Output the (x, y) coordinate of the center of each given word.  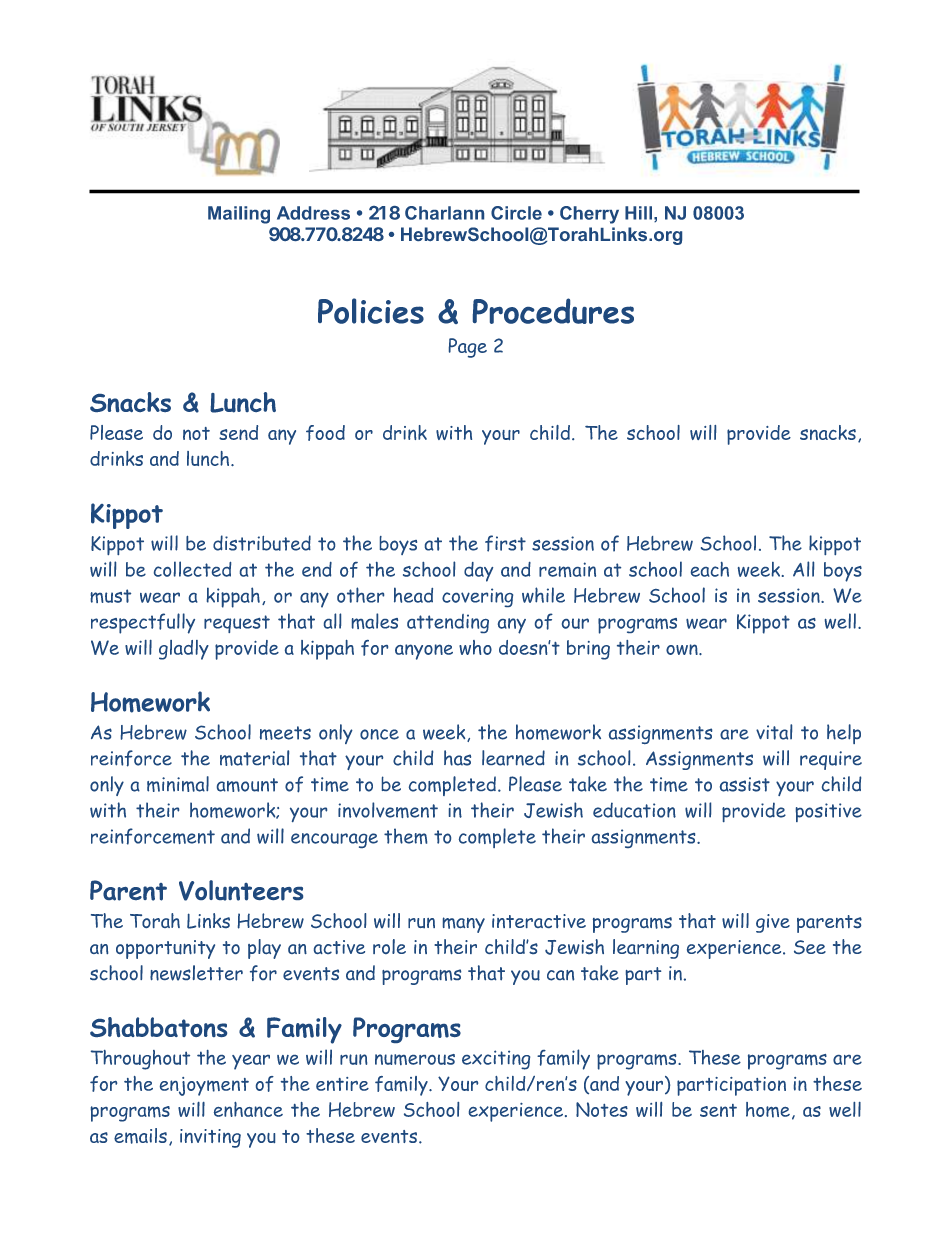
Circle (516, 213)
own (683, 649)
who (475, 647)
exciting (496, 1060)
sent (718, 1110)
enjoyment (204, 1086)
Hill (638, 213)
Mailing (239, 215)
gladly (184, 650)
